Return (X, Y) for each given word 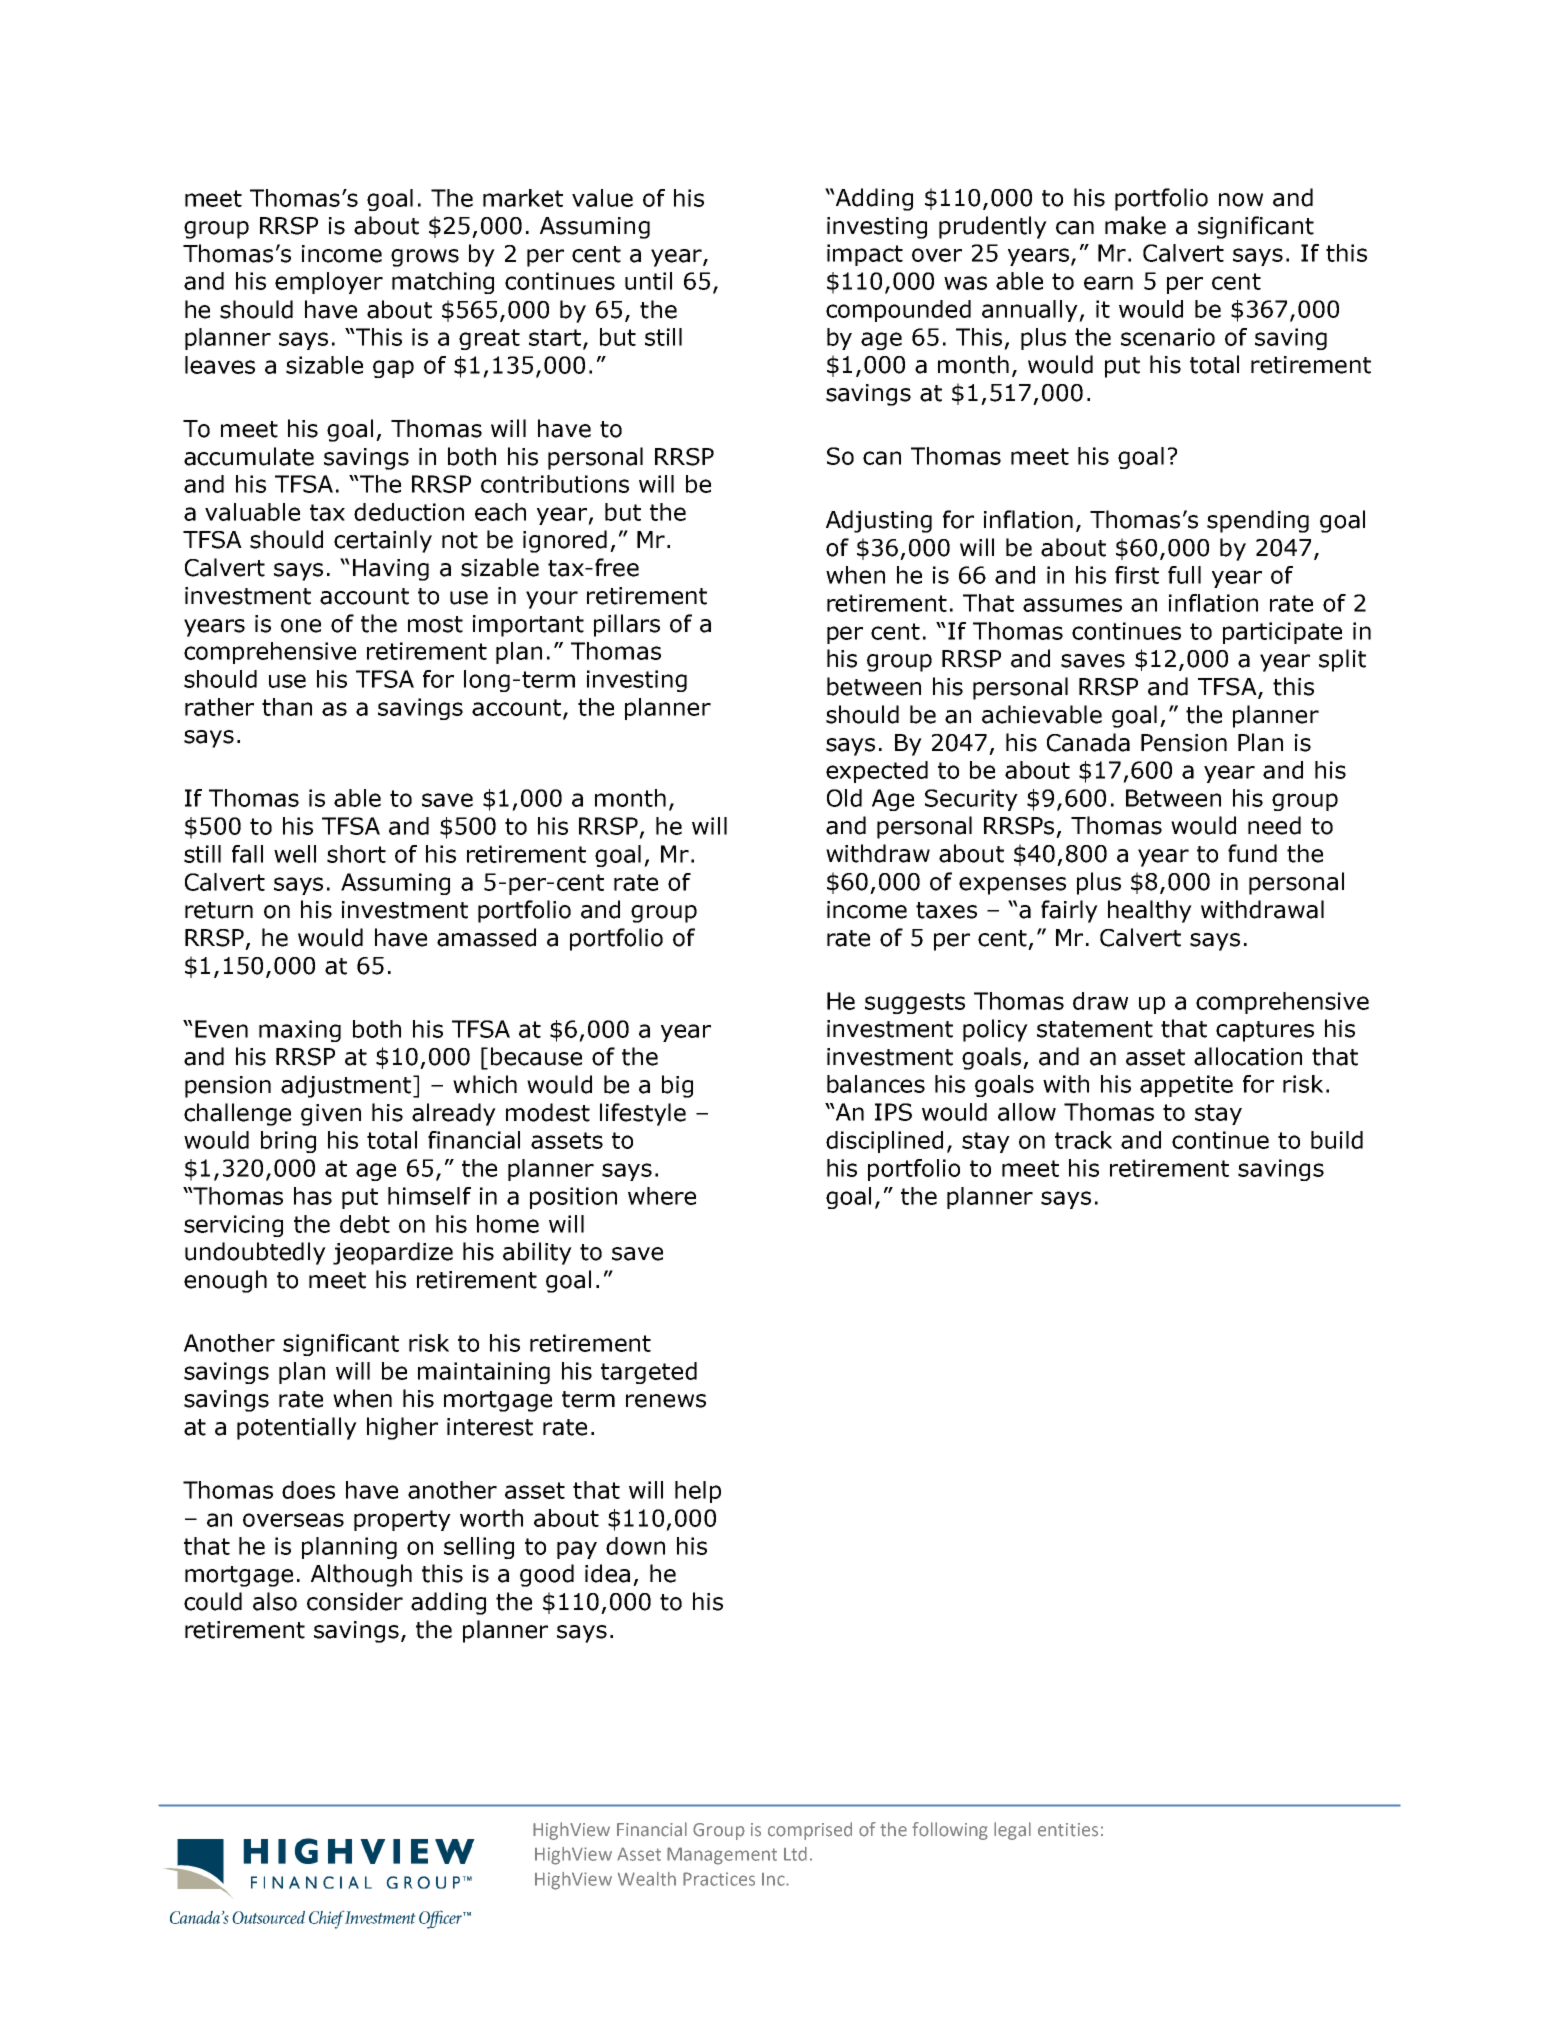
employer (329, 283)
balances (876, 1084)
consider (355, 1601)
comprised (810, 1831)
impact (865, 255)
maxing (300, 1031)
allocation (1248, 1056)
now (1241, 200)
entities (1068, 1830)
